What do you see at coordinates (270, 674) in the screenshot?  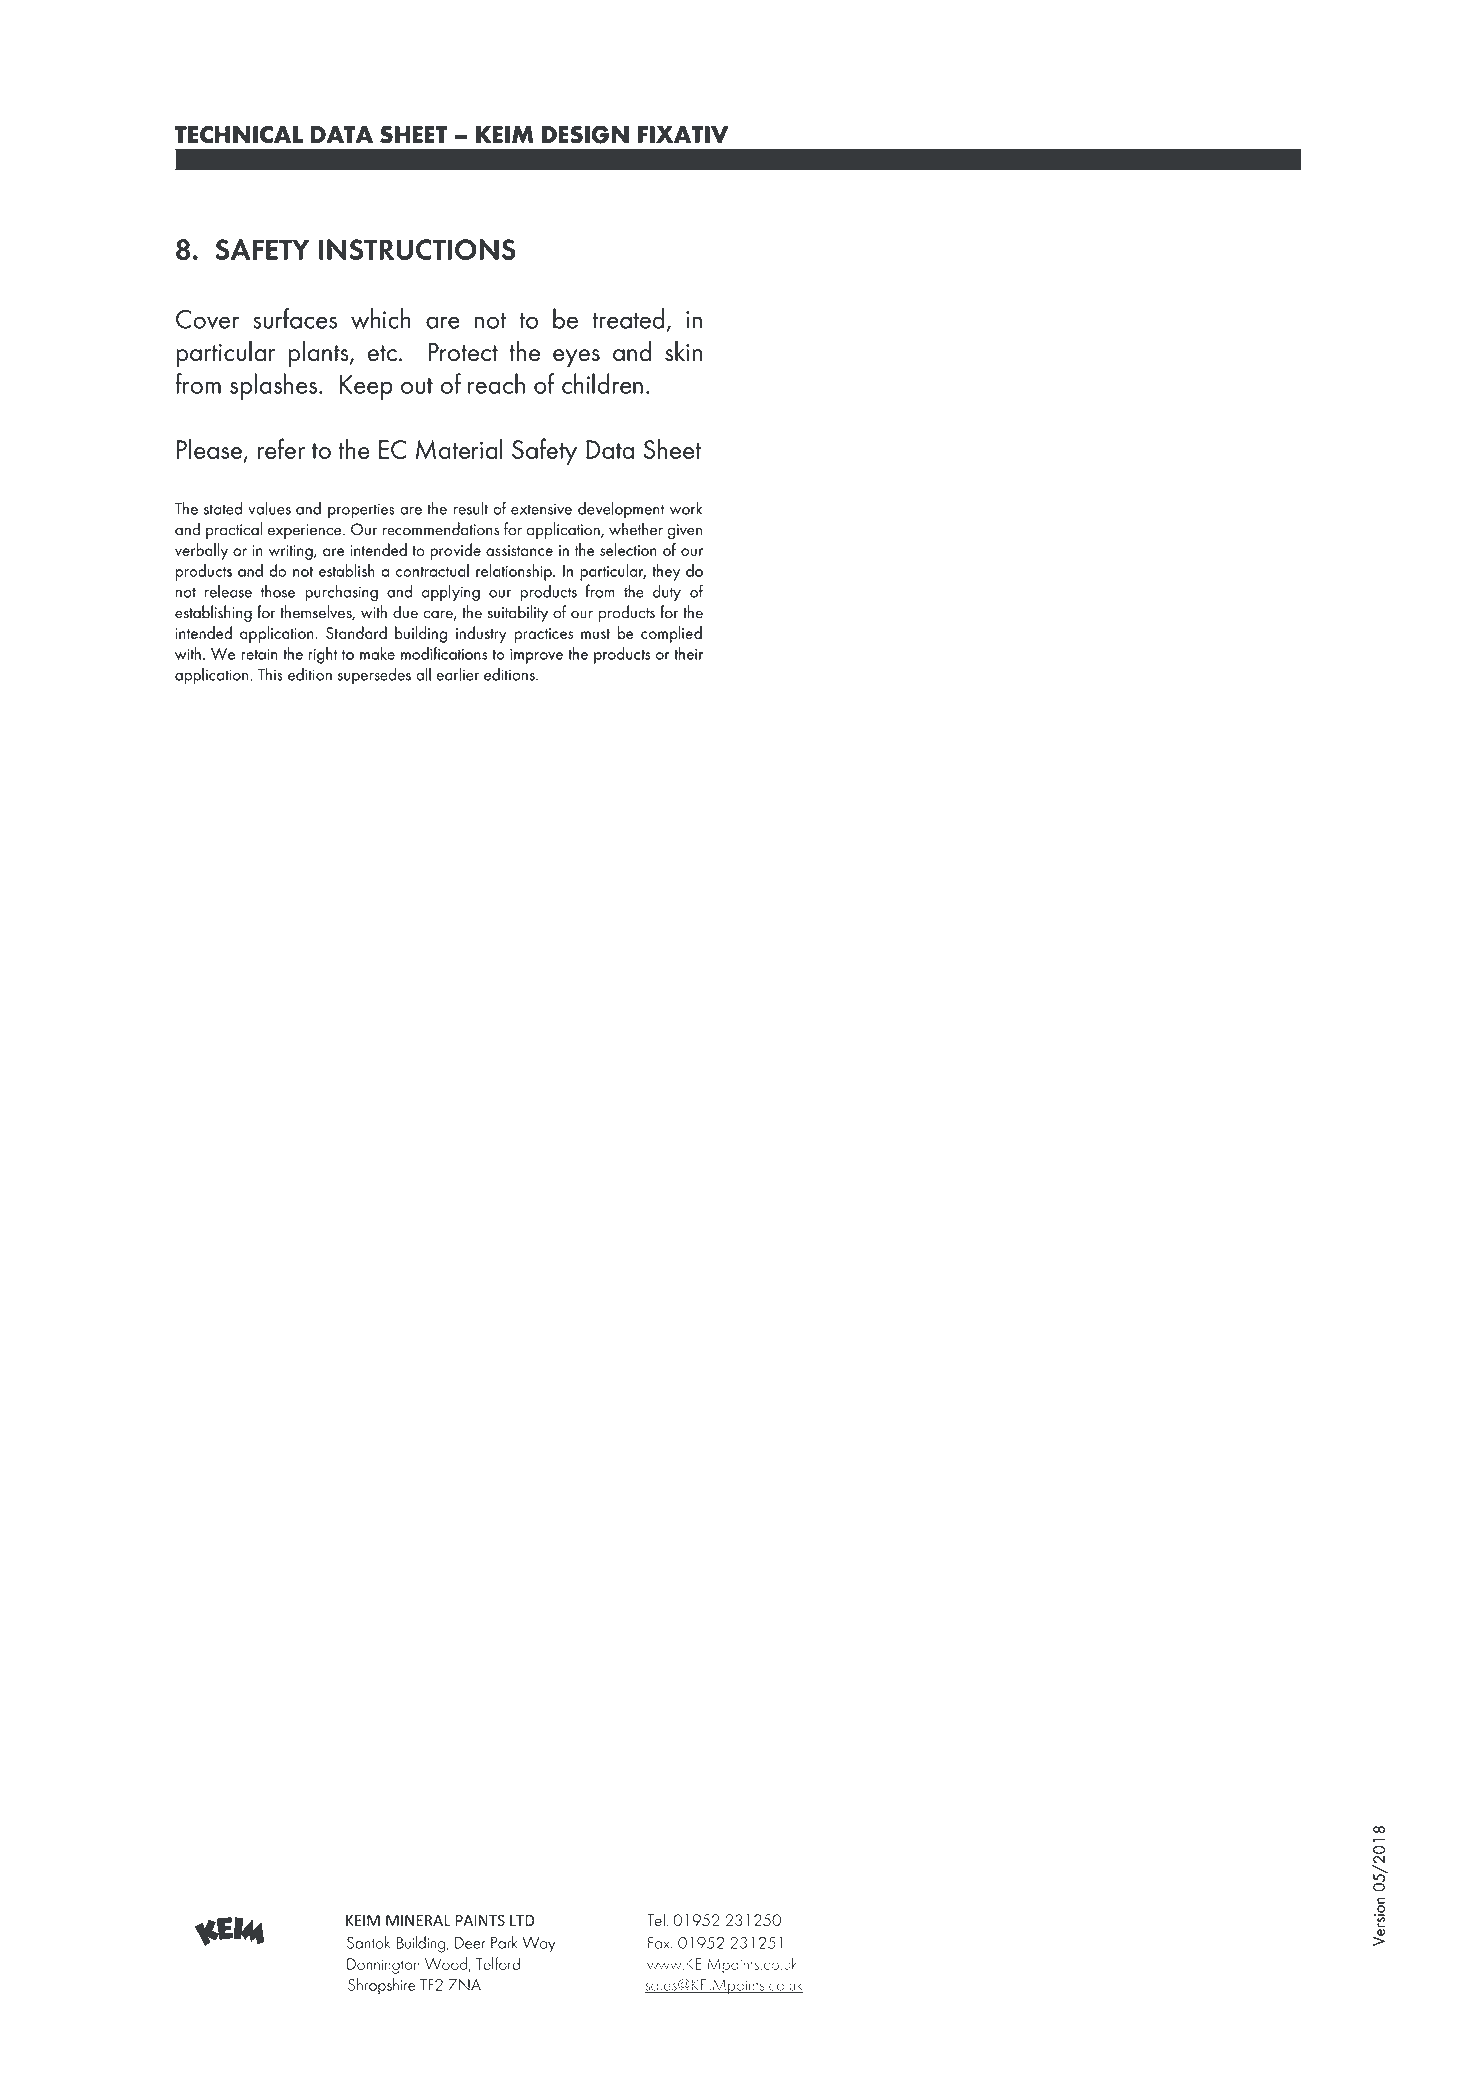 I see `This` at bounding box center [270, 674].
